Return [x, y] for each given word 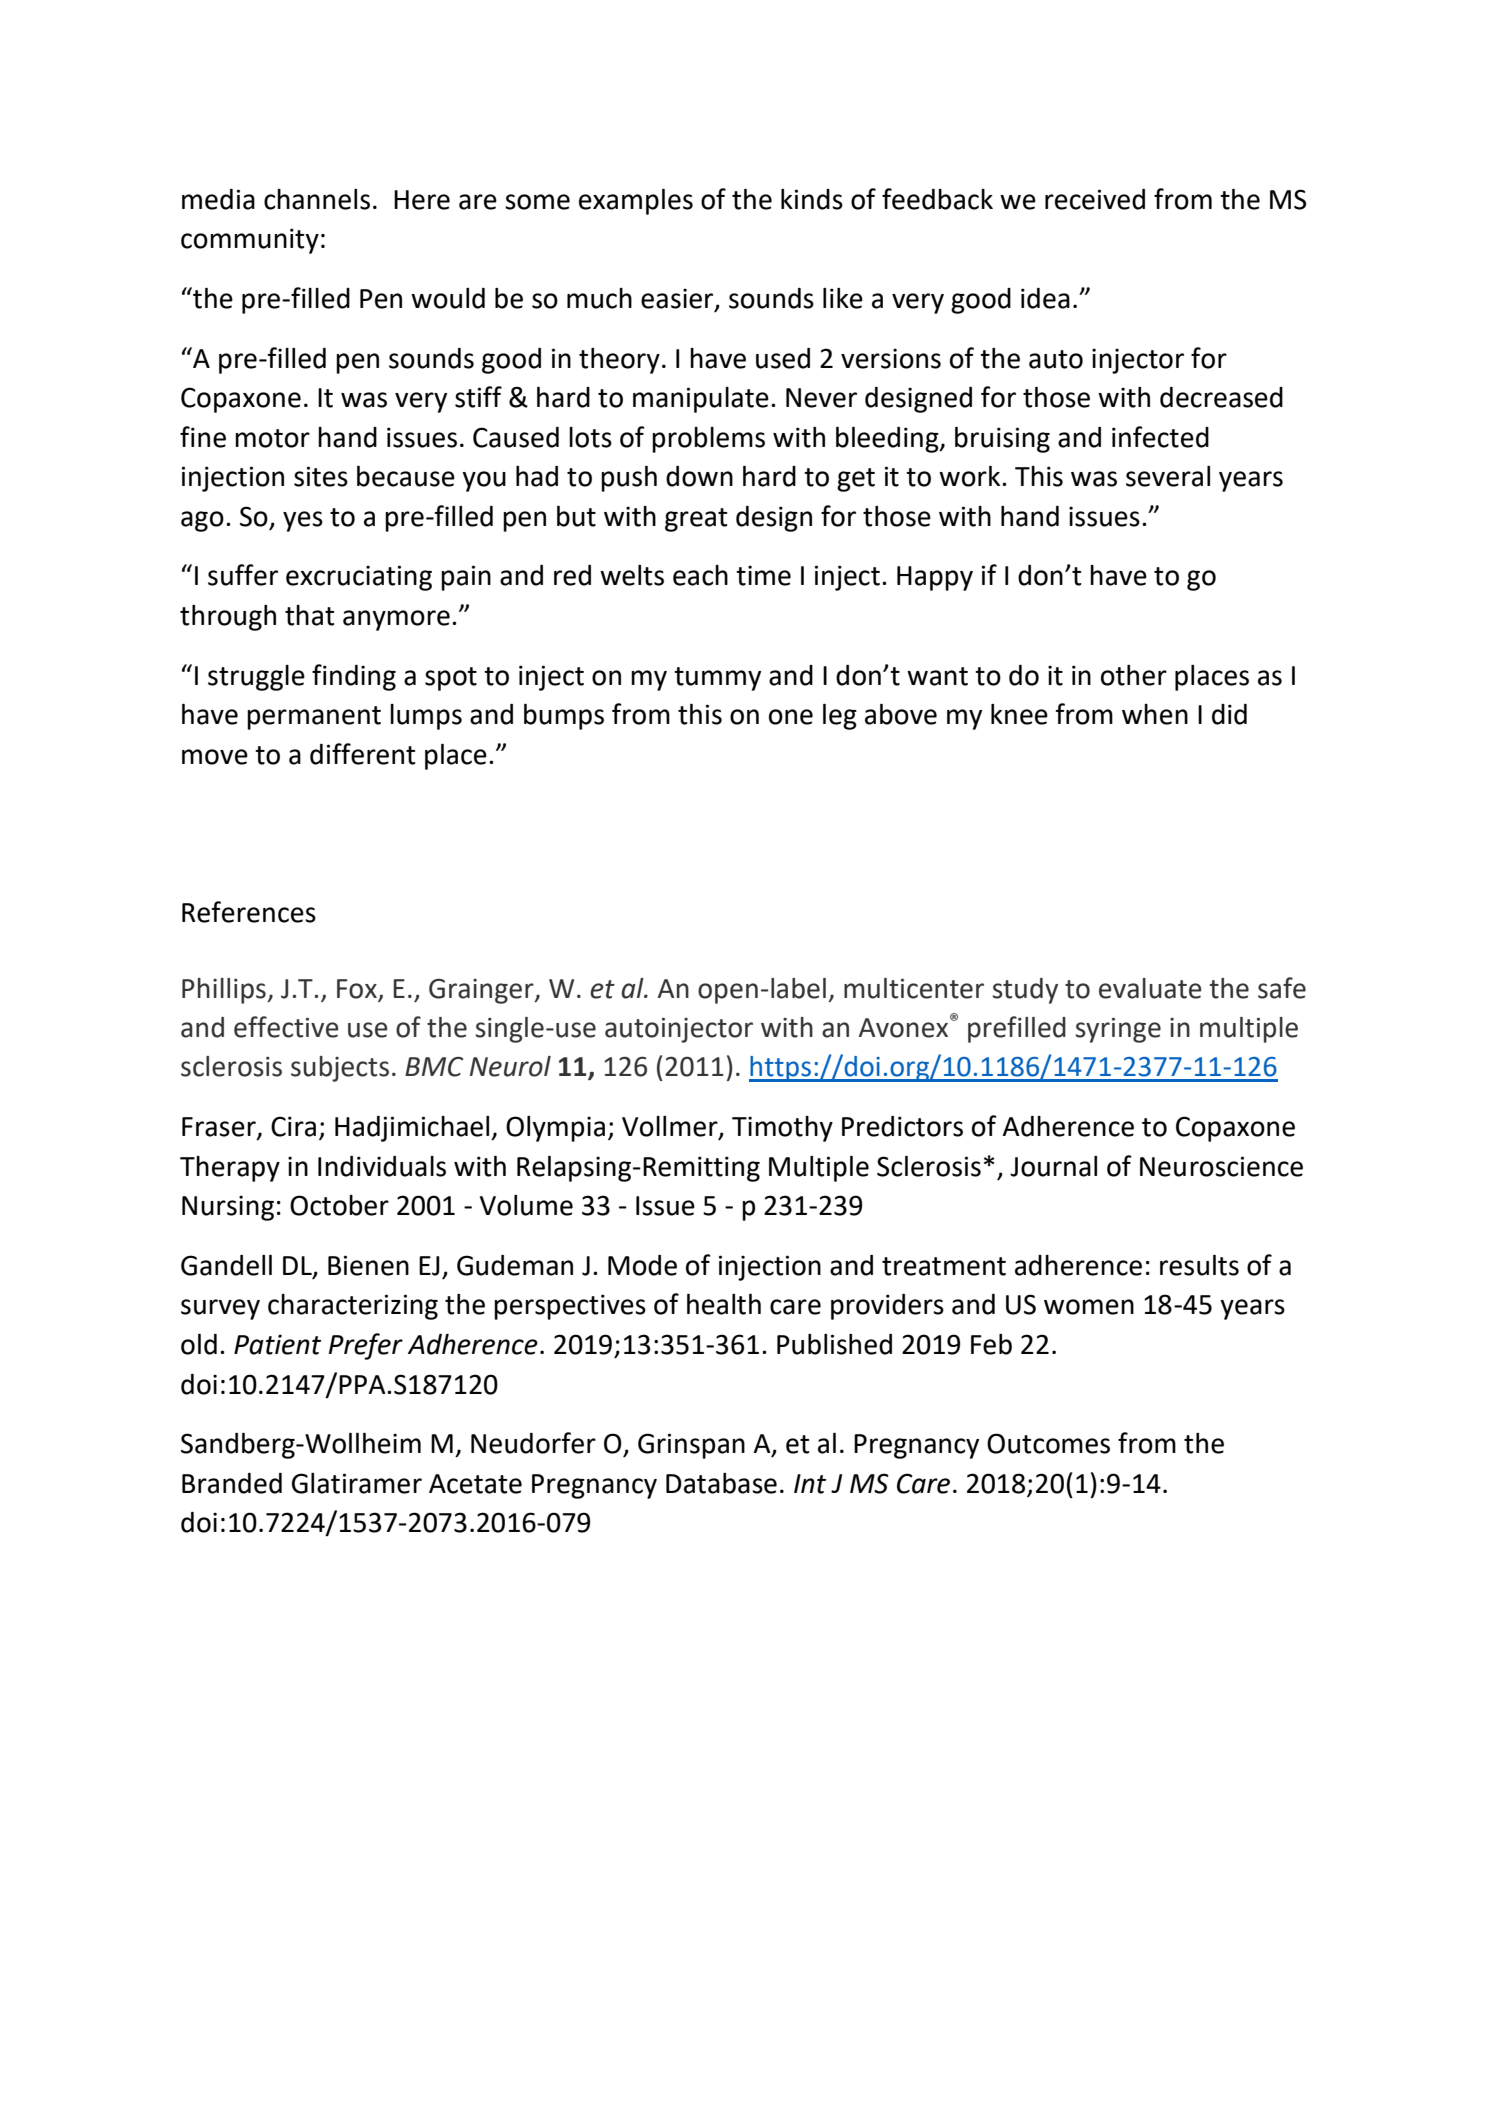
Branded [232, 1483]
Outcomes [1048, 1443]
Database [721, 1483]
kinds [812, 199]
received [1095, 199]
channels [317, 199]
